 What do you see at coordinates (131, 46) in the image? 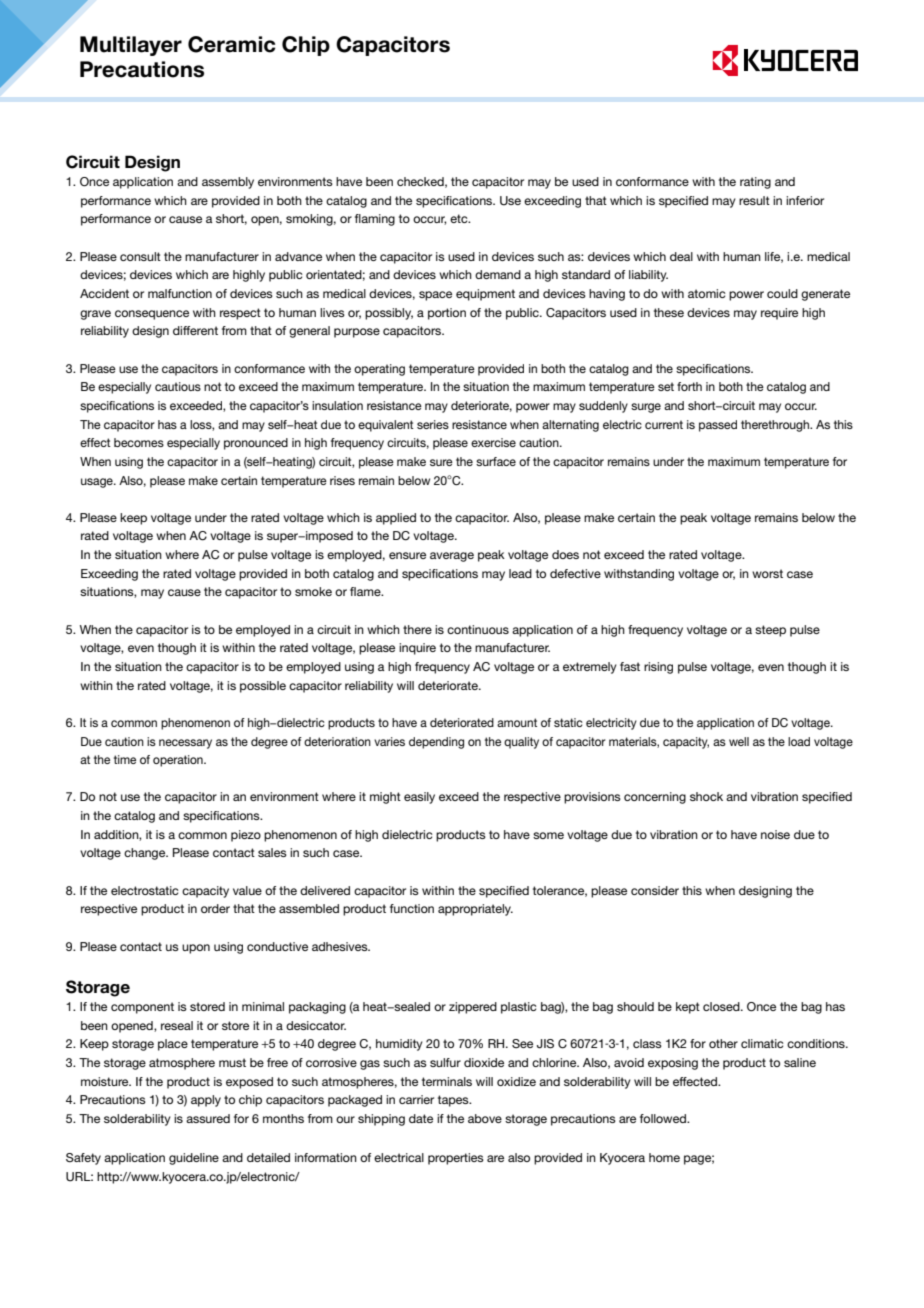
I see `Multilayer` at bounding box center [131, 46].
